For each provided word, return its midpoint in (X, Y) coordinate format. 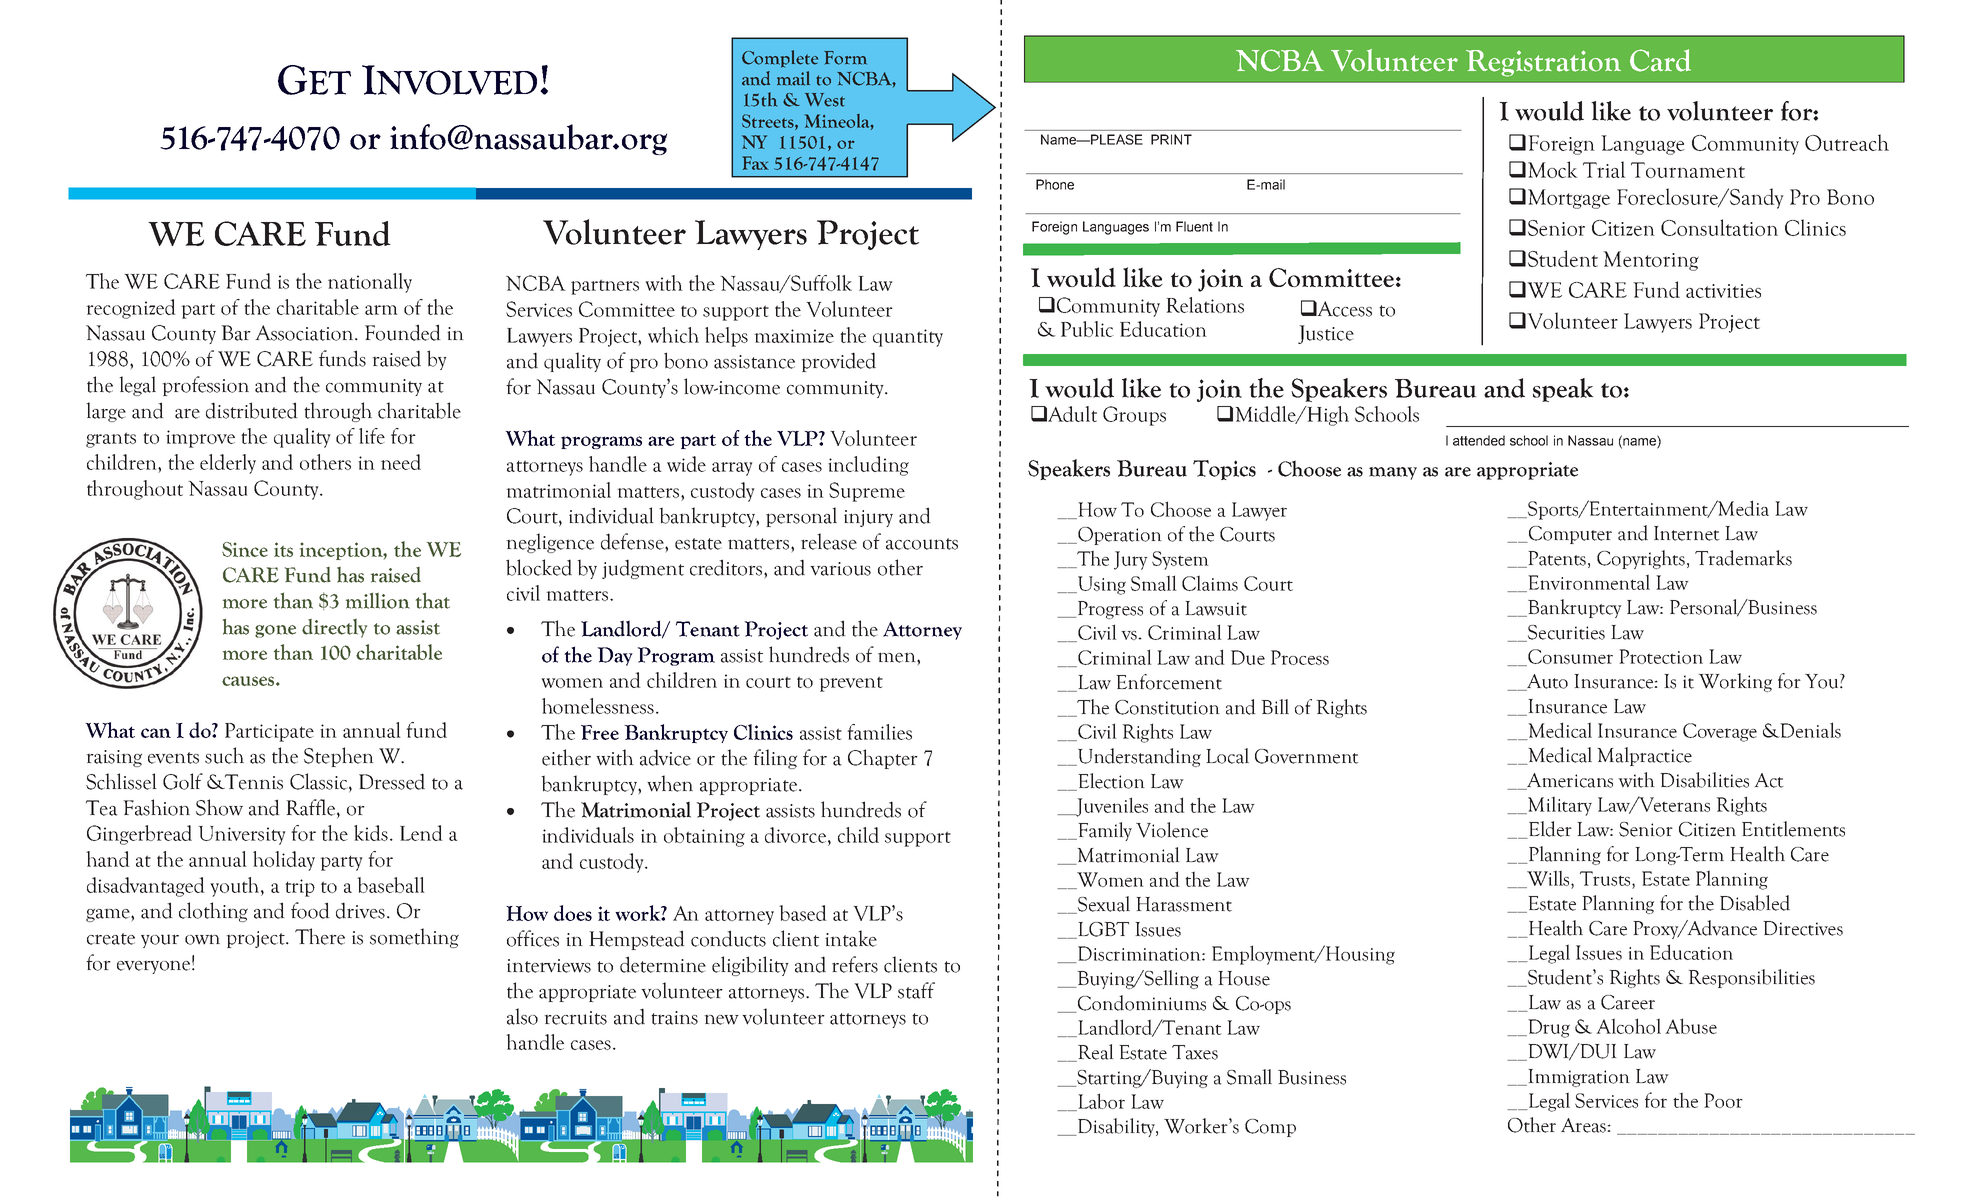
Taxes (1195, 1052)
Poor (1723, 1100)
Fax (755, 163)
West (825, 100)
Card (1660, 60)
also (522, 1016)
